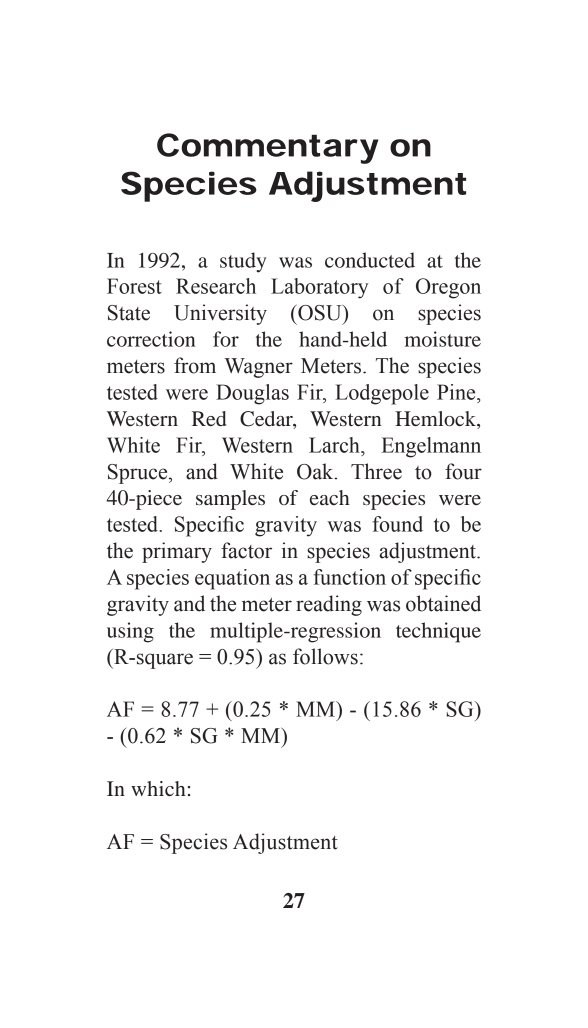 This page has height=1028, width=588. What do you see at coordinates (325, 656) in the page?
I see `follows` at bounding box center [325, 656].
